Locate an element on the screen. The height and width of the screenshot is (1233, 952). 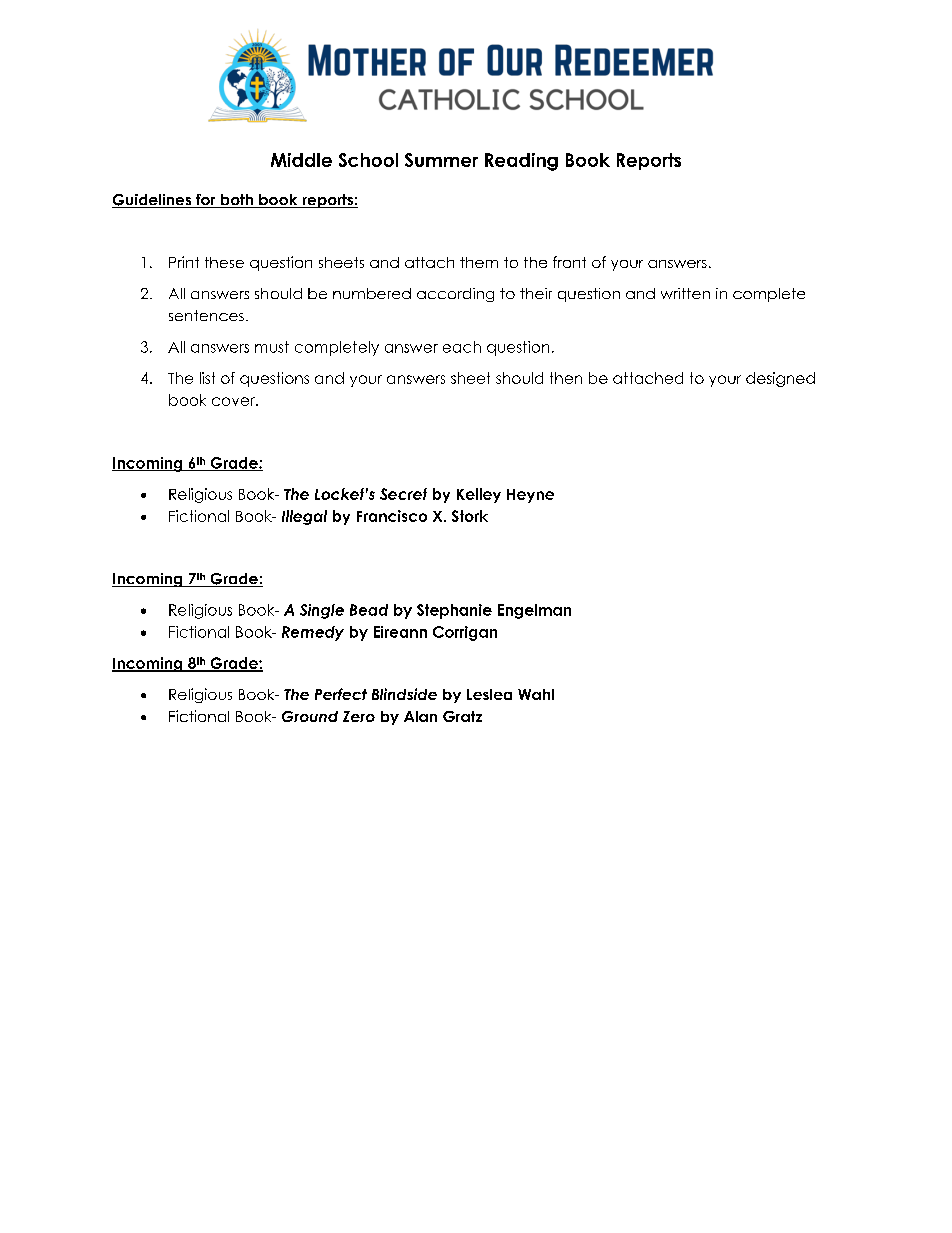
according is located at coordinates (455, 295).
